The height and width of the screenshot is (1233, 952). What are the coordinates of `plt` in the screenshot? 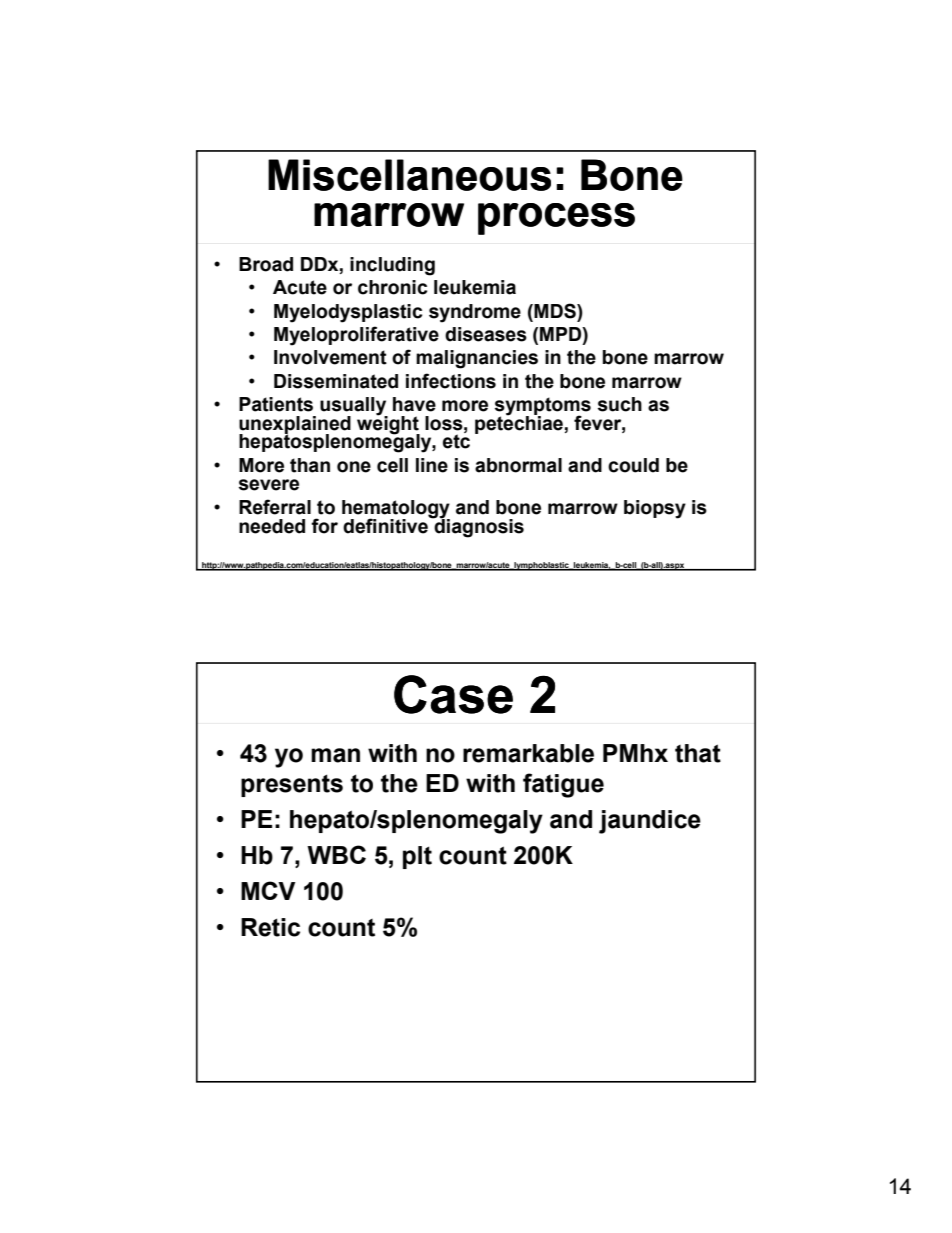 It's located at (417, 857).
